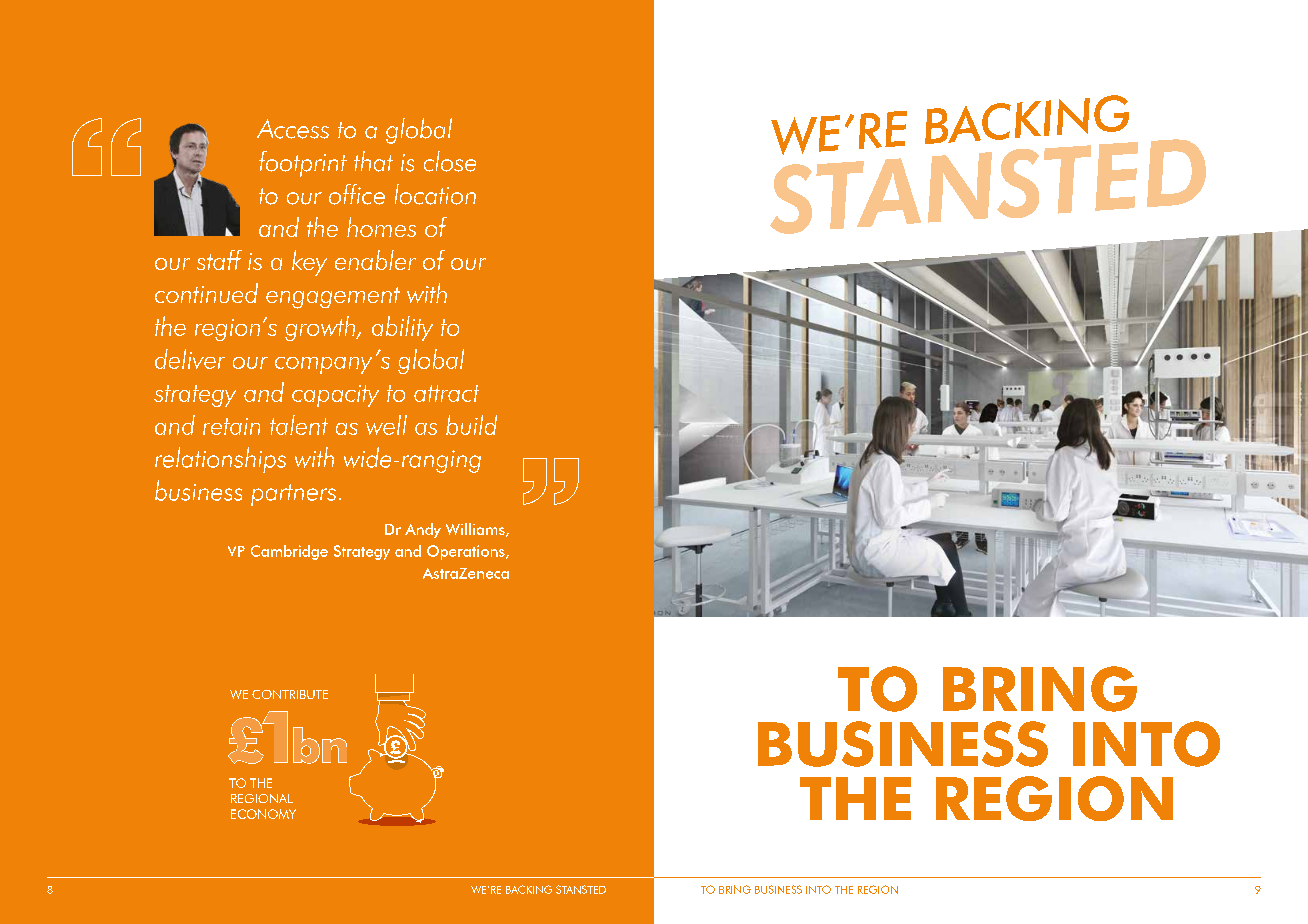 The height and width of the page is (924, 1308). What do you see at coordinates (220, 460) in the page?
I see `relationships` at bounding box center [220, 460].
